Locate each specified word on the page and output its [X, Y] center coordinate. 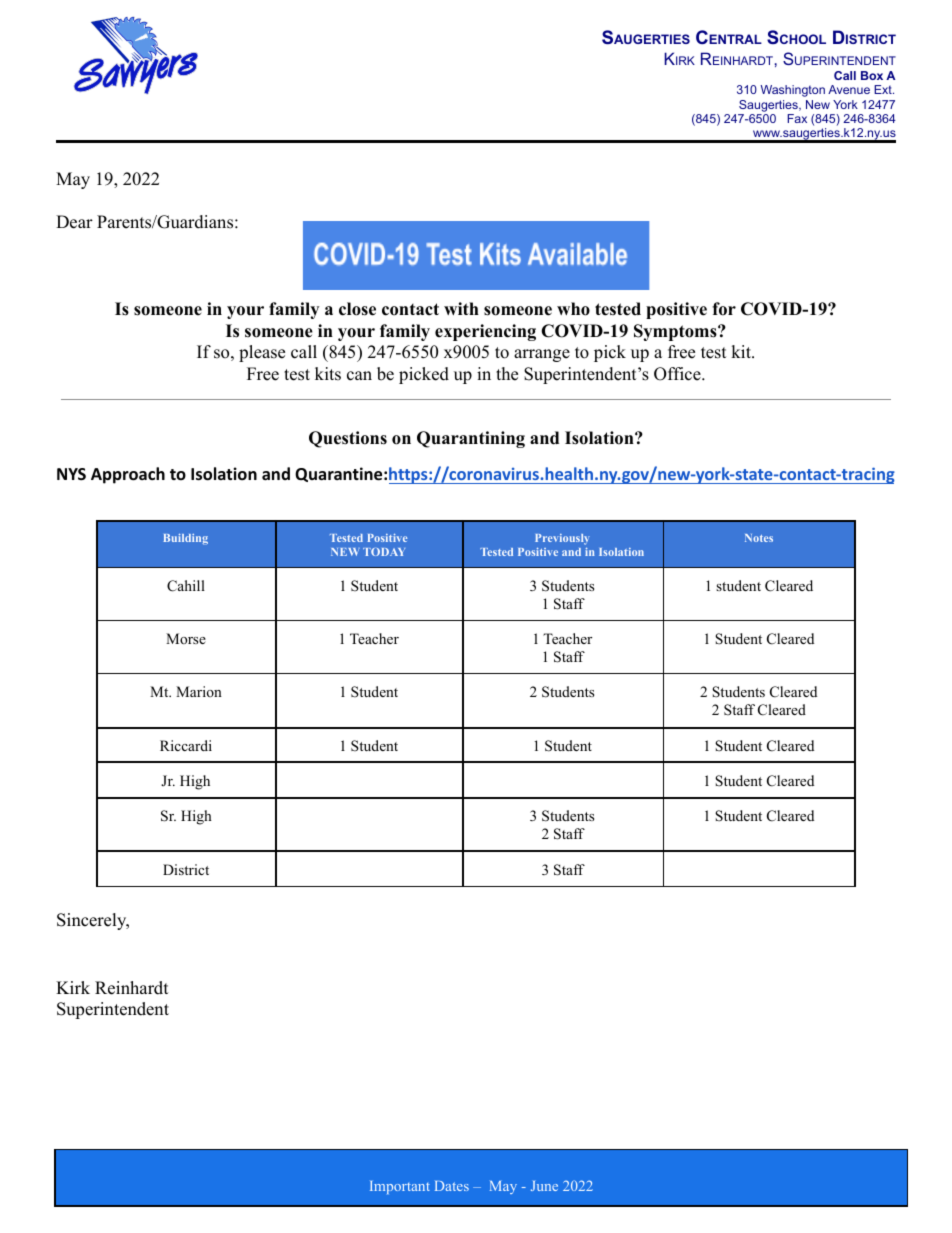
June [544, 1186]
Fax [797, 118]
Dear [74, 222]
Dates [452, 1186]
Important [400, 1187]
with [461, 308]
